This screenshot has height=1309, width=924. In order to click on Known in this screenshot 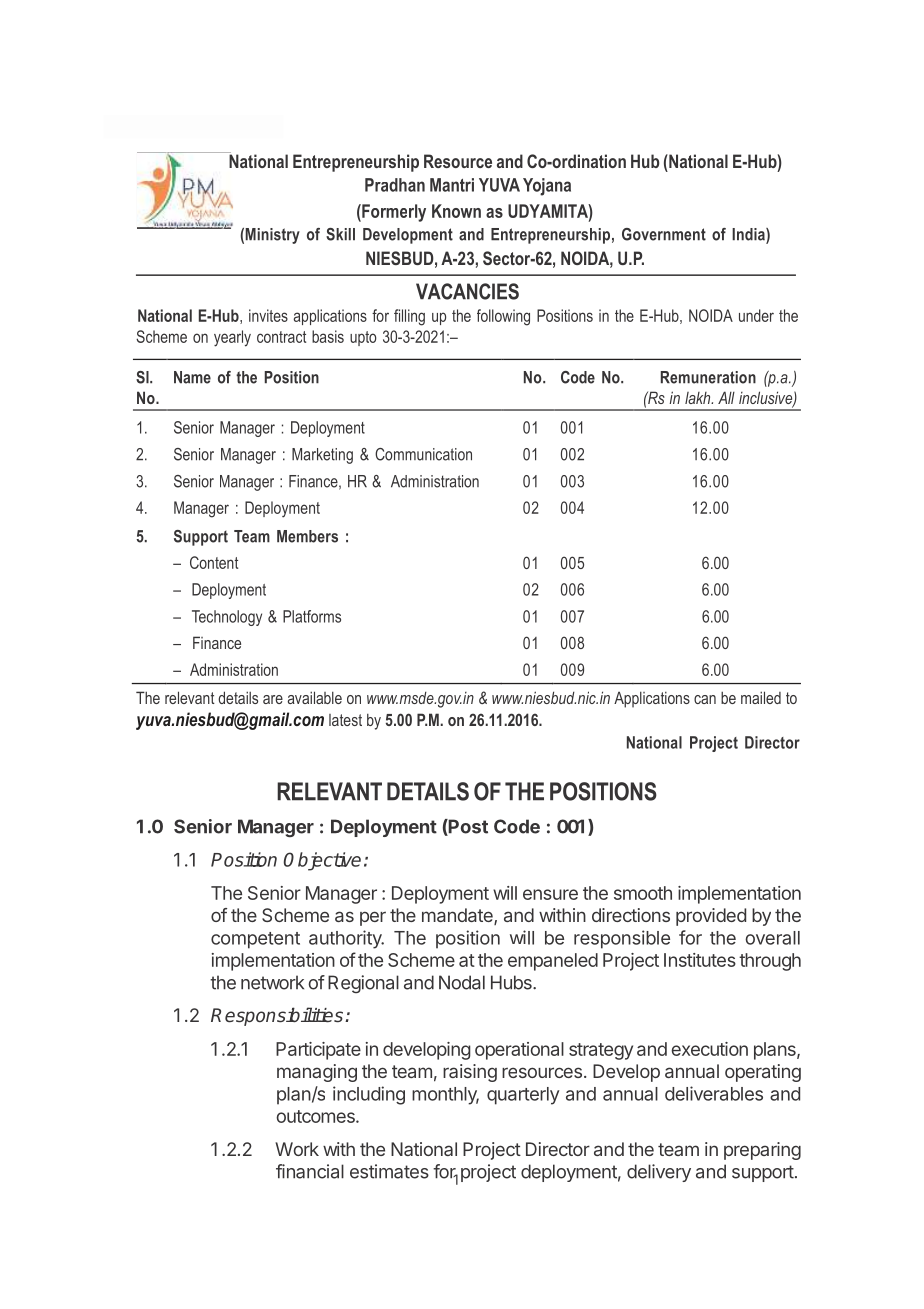, I will do `click(456, 211)`.
